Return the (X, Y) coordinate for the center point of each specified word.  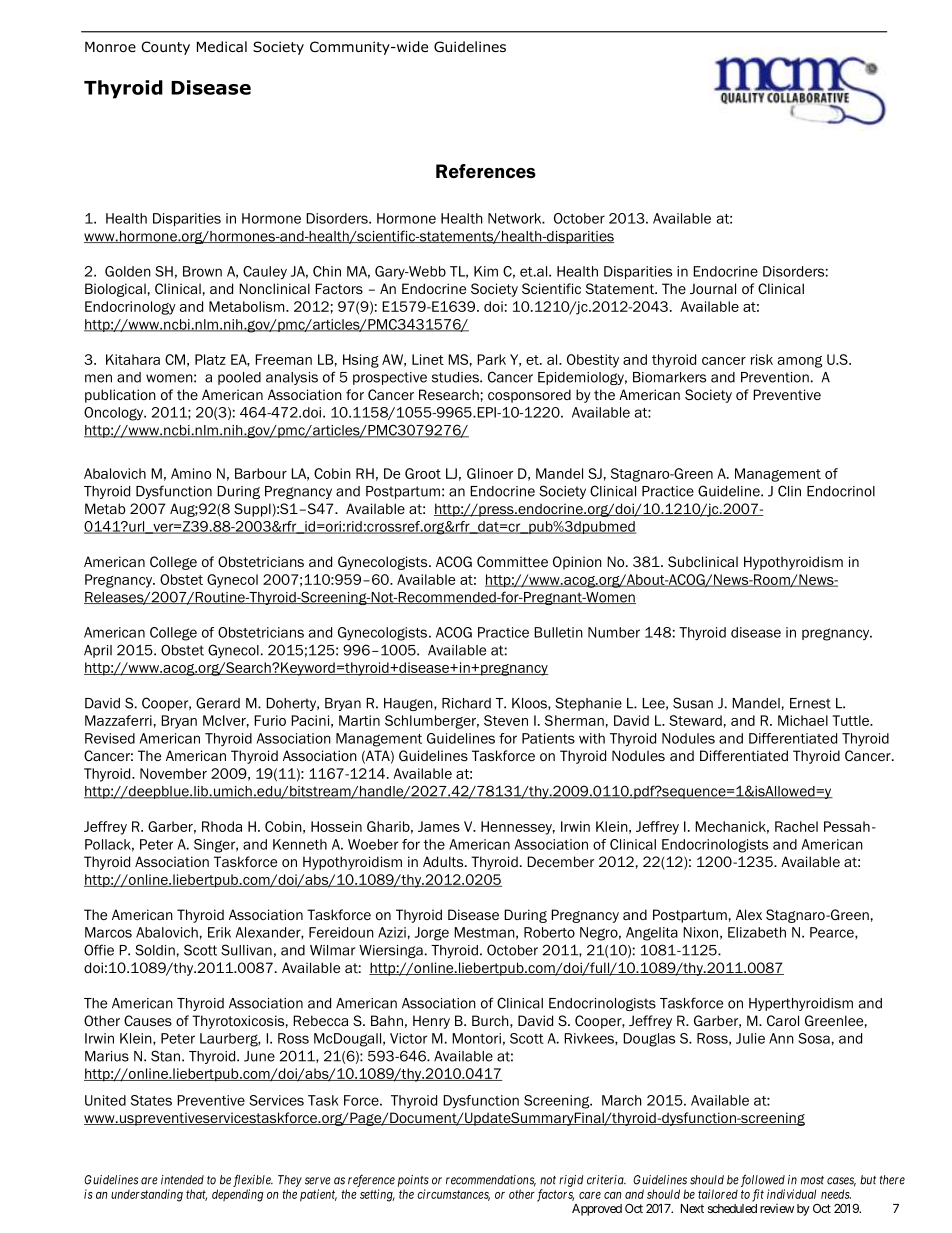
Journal (713, 288)
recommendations (491, 1181)
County (166, 48)
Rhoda (222, 826)
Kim (486, 271)
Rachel (796, 826)
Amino (191, 473)
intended (182, 1180)
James (439, 826)
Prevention (775, 377)
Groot (423, 473)
